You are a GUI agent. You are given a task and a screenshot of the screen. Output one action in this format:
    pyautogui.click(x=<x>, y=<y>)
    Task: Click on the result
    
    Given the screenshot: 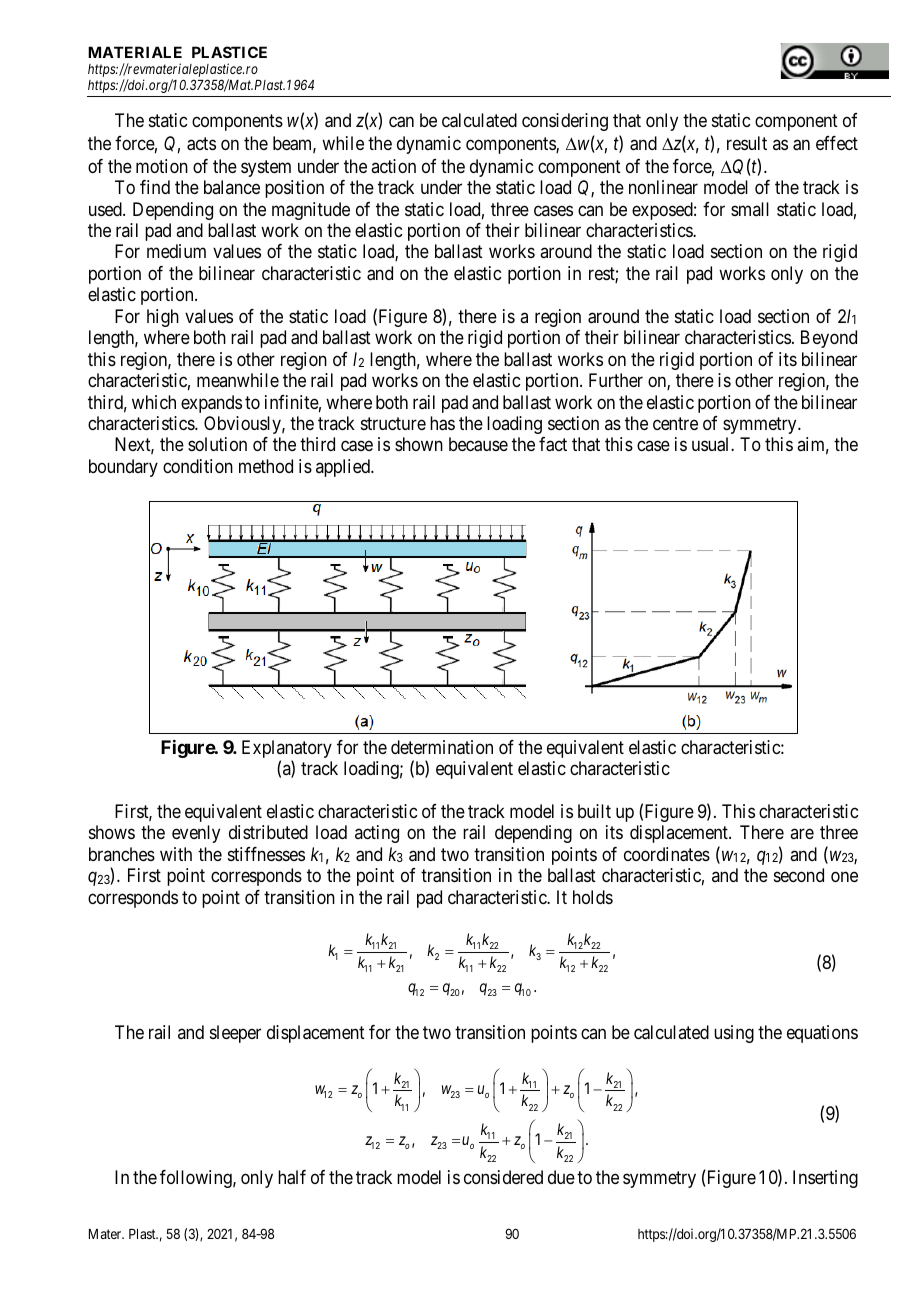 What is the action you would take?
    pyautogui.click(x=747, y=143)
